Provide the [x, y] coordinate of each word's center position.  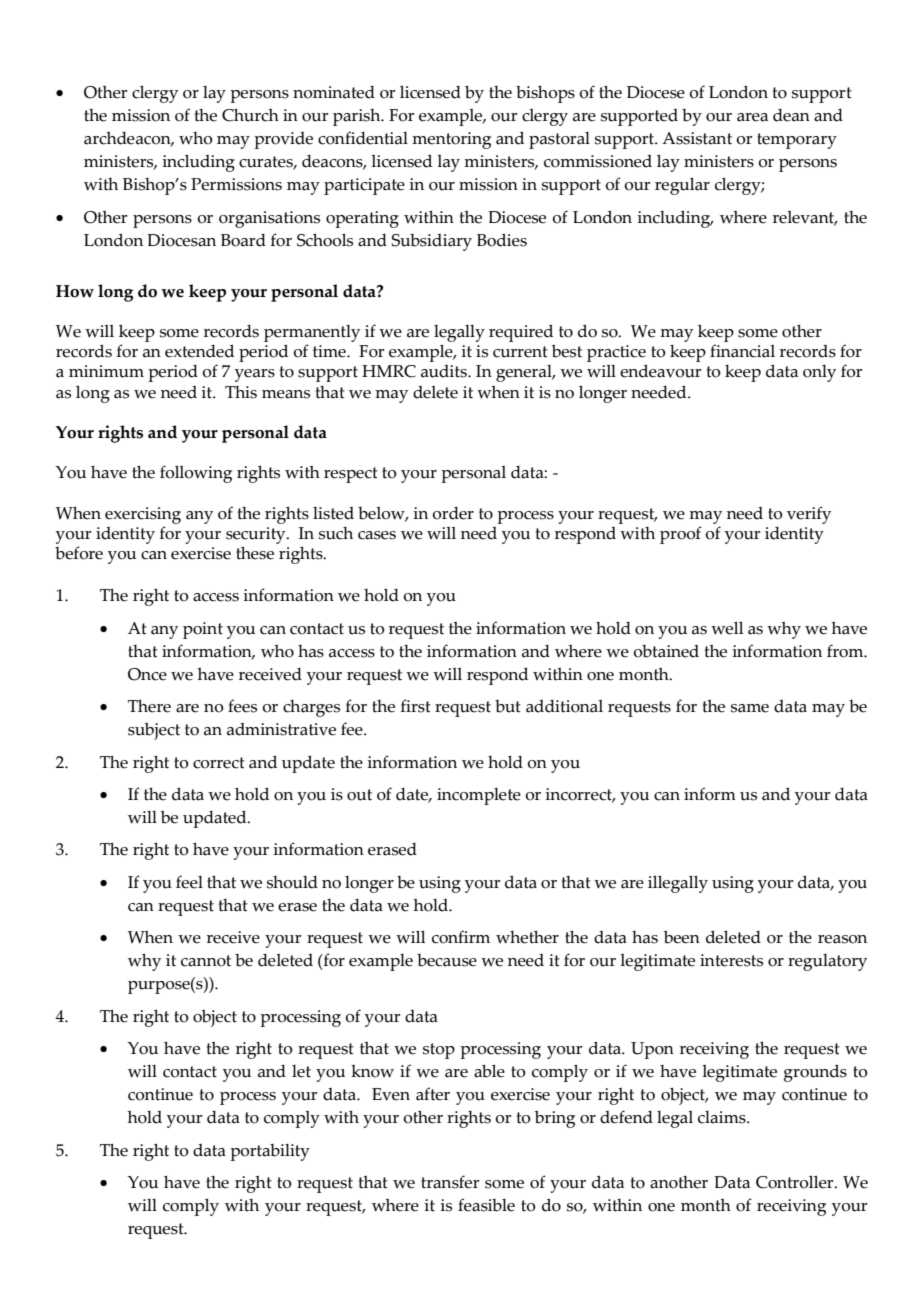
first [416, 706]
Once [147, 674]
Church [250, 115]
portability [270, 1152]
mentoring [451, 140]
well [727, 628]
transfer [450, 1182]
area [752, 117]
